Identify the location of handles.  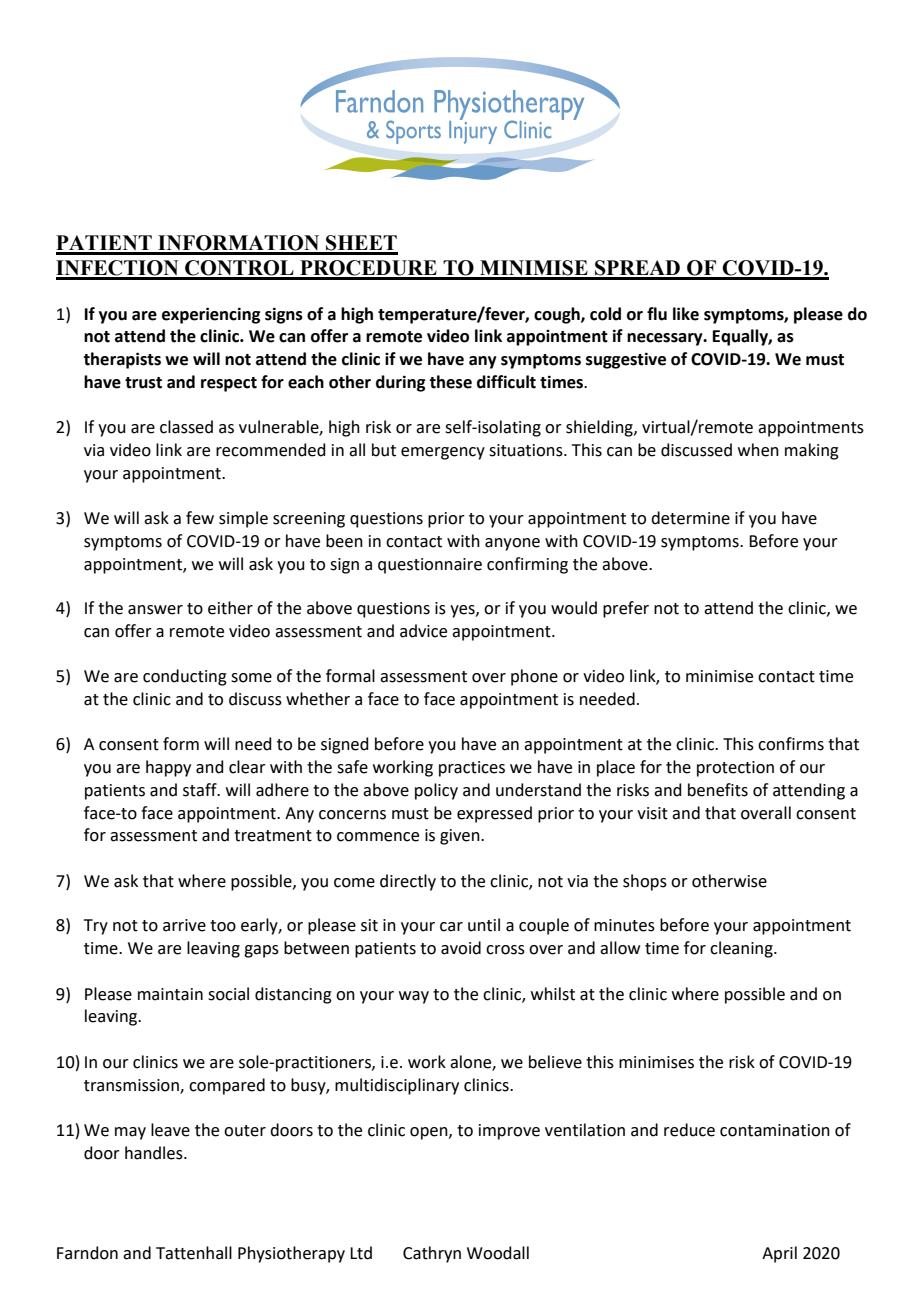
(155, 1153).
